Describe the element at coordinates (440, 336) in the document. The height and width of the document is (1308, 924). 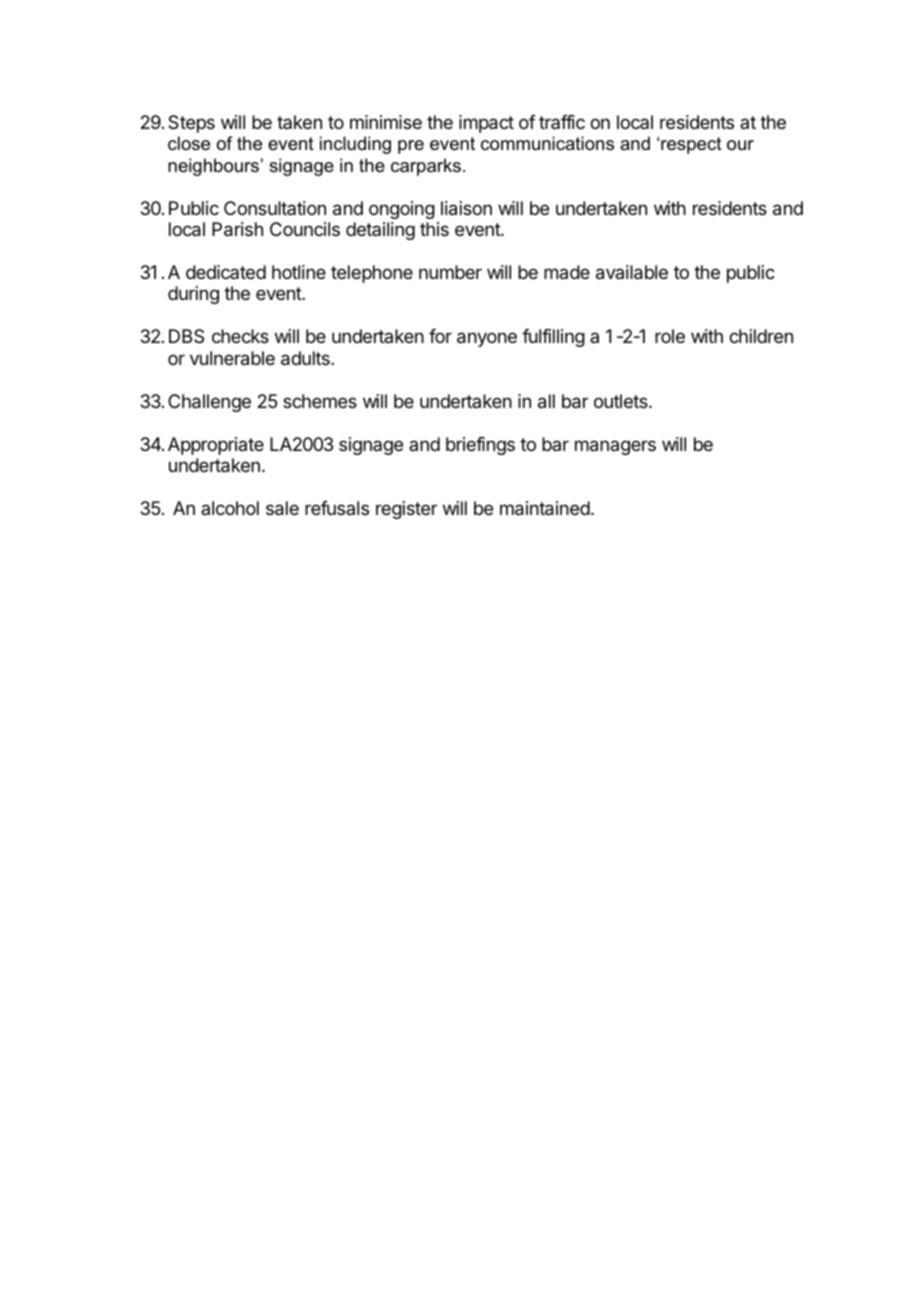
I see `for` at that location.
